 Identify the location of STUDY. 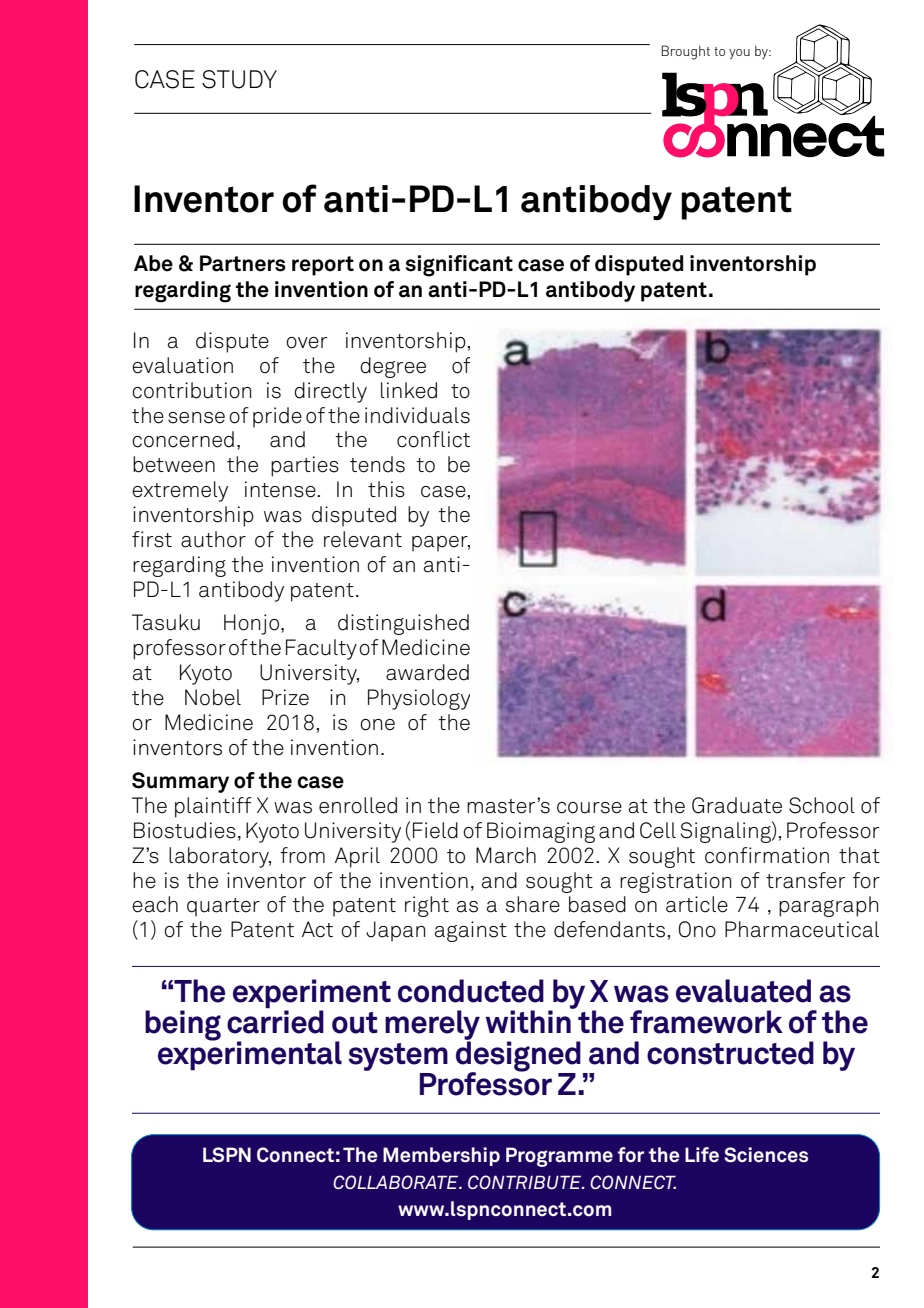
(239, 79).
